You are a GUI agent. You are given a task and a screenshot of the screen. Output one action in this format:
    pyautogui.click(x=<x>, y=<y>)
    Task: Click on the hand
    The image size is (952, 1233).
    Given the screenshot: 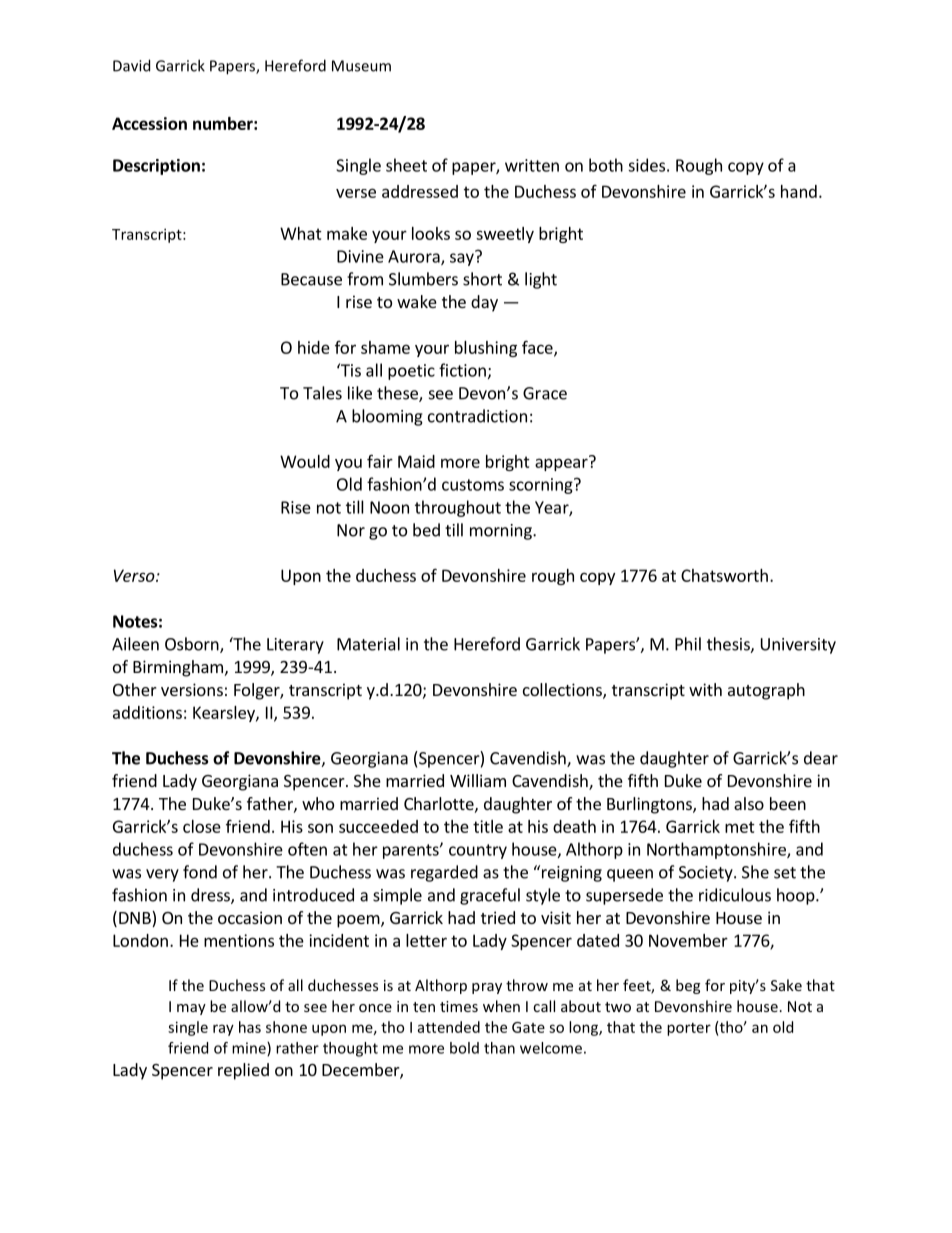 What is the action you would take?
    pyautogui.click(x=799, y=191)
